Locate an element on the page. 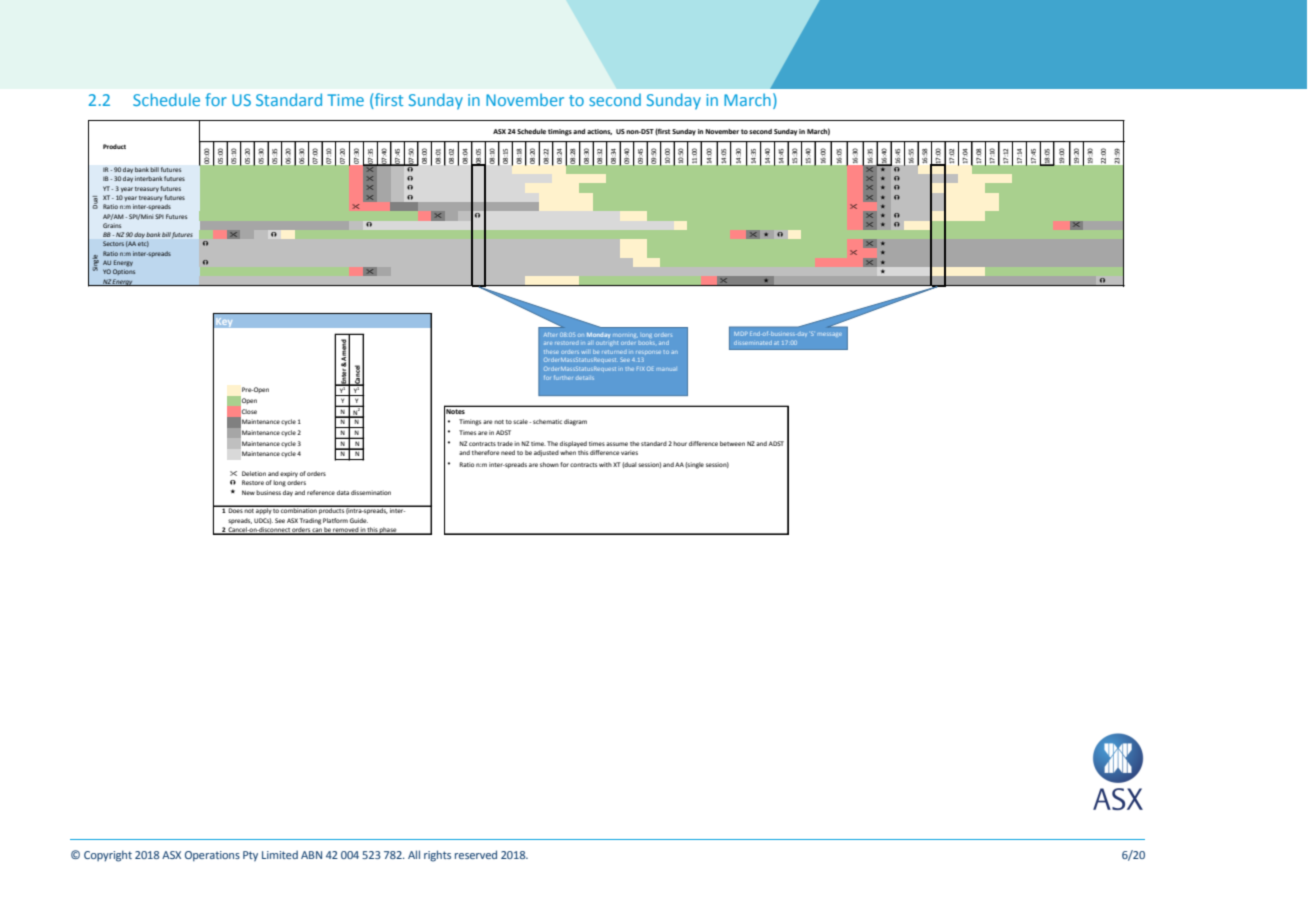 Image resolution: width=1308 pixels, height=924 pixels. actions is located at coordinates (599, 132).
